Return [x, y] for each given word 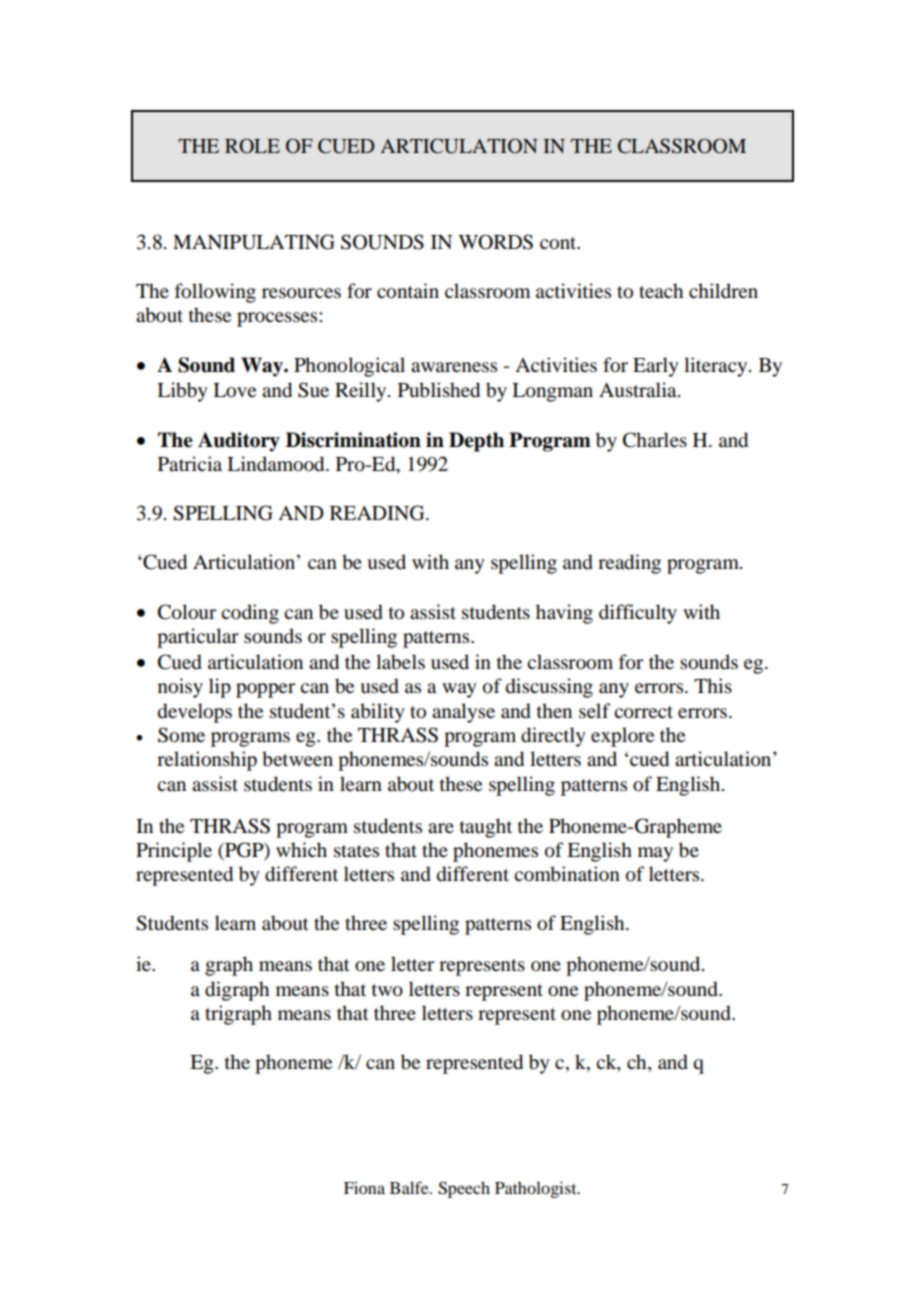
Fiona [364, 1187]
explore [622, 737]
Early [656, 367]
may [655, 854]
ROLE [252, 146]
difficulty [638, 614]
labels [400, 662]
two [387, 990]
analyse [463, 713]
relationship [207, 761]
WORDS [495, 242]
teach [661, 290]
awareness [454, 367]
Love [234, 390]
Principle [174, 852]
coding [250, 614]
